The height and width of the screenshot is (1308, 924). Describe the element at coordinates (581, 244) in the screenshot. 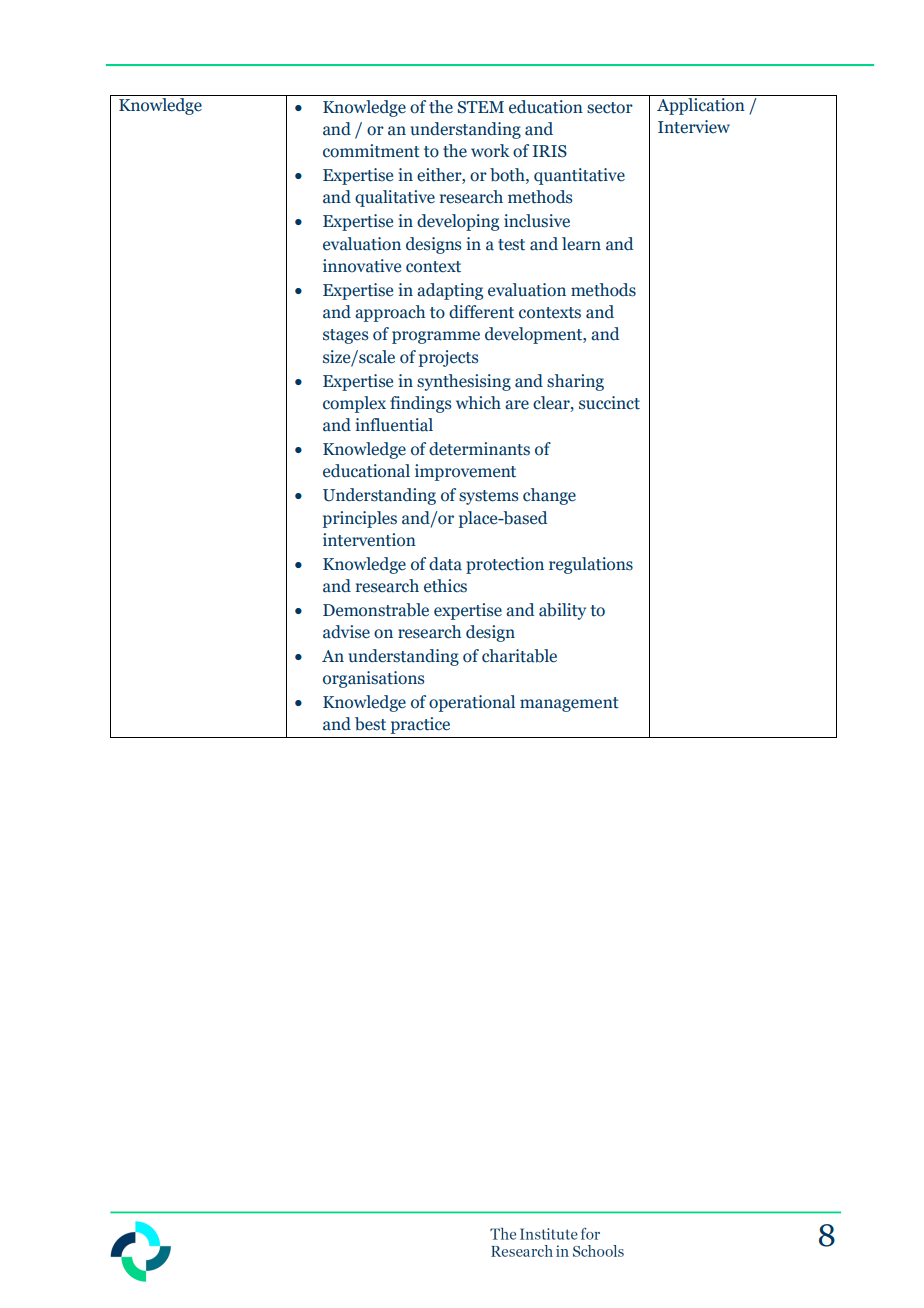

I see `learn` at that location.
